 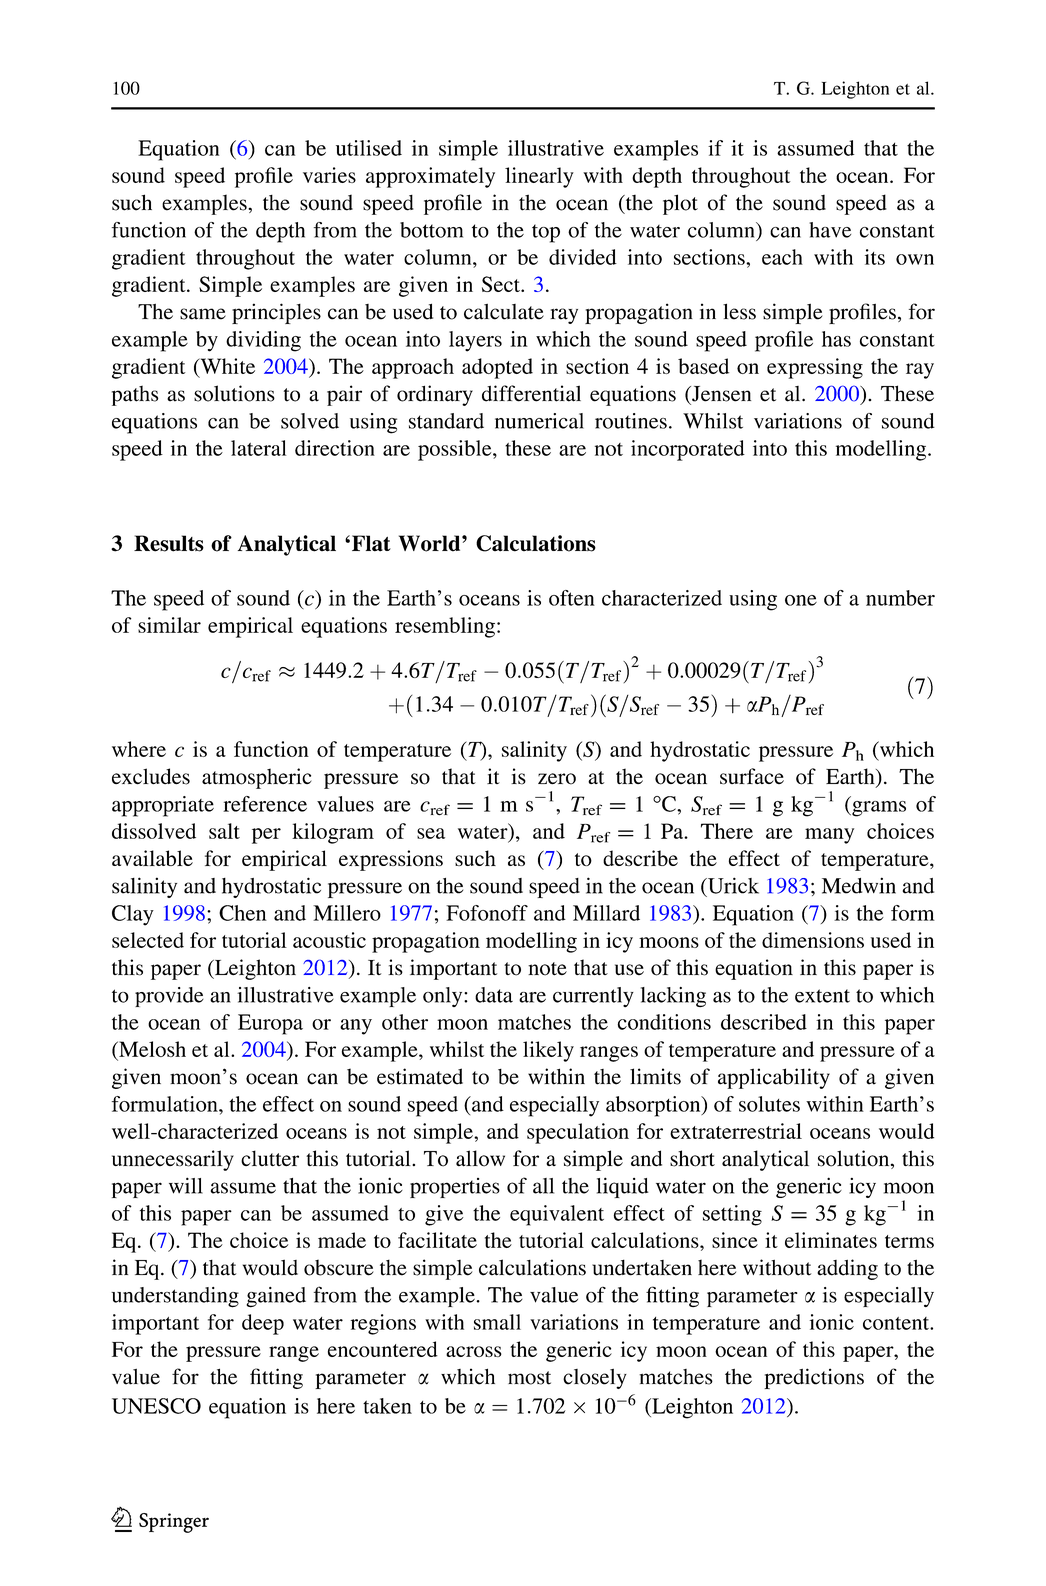 What do you see at coordinates (529, 1378) in the image?
I see `most` at bounding box center [529, 1378].
